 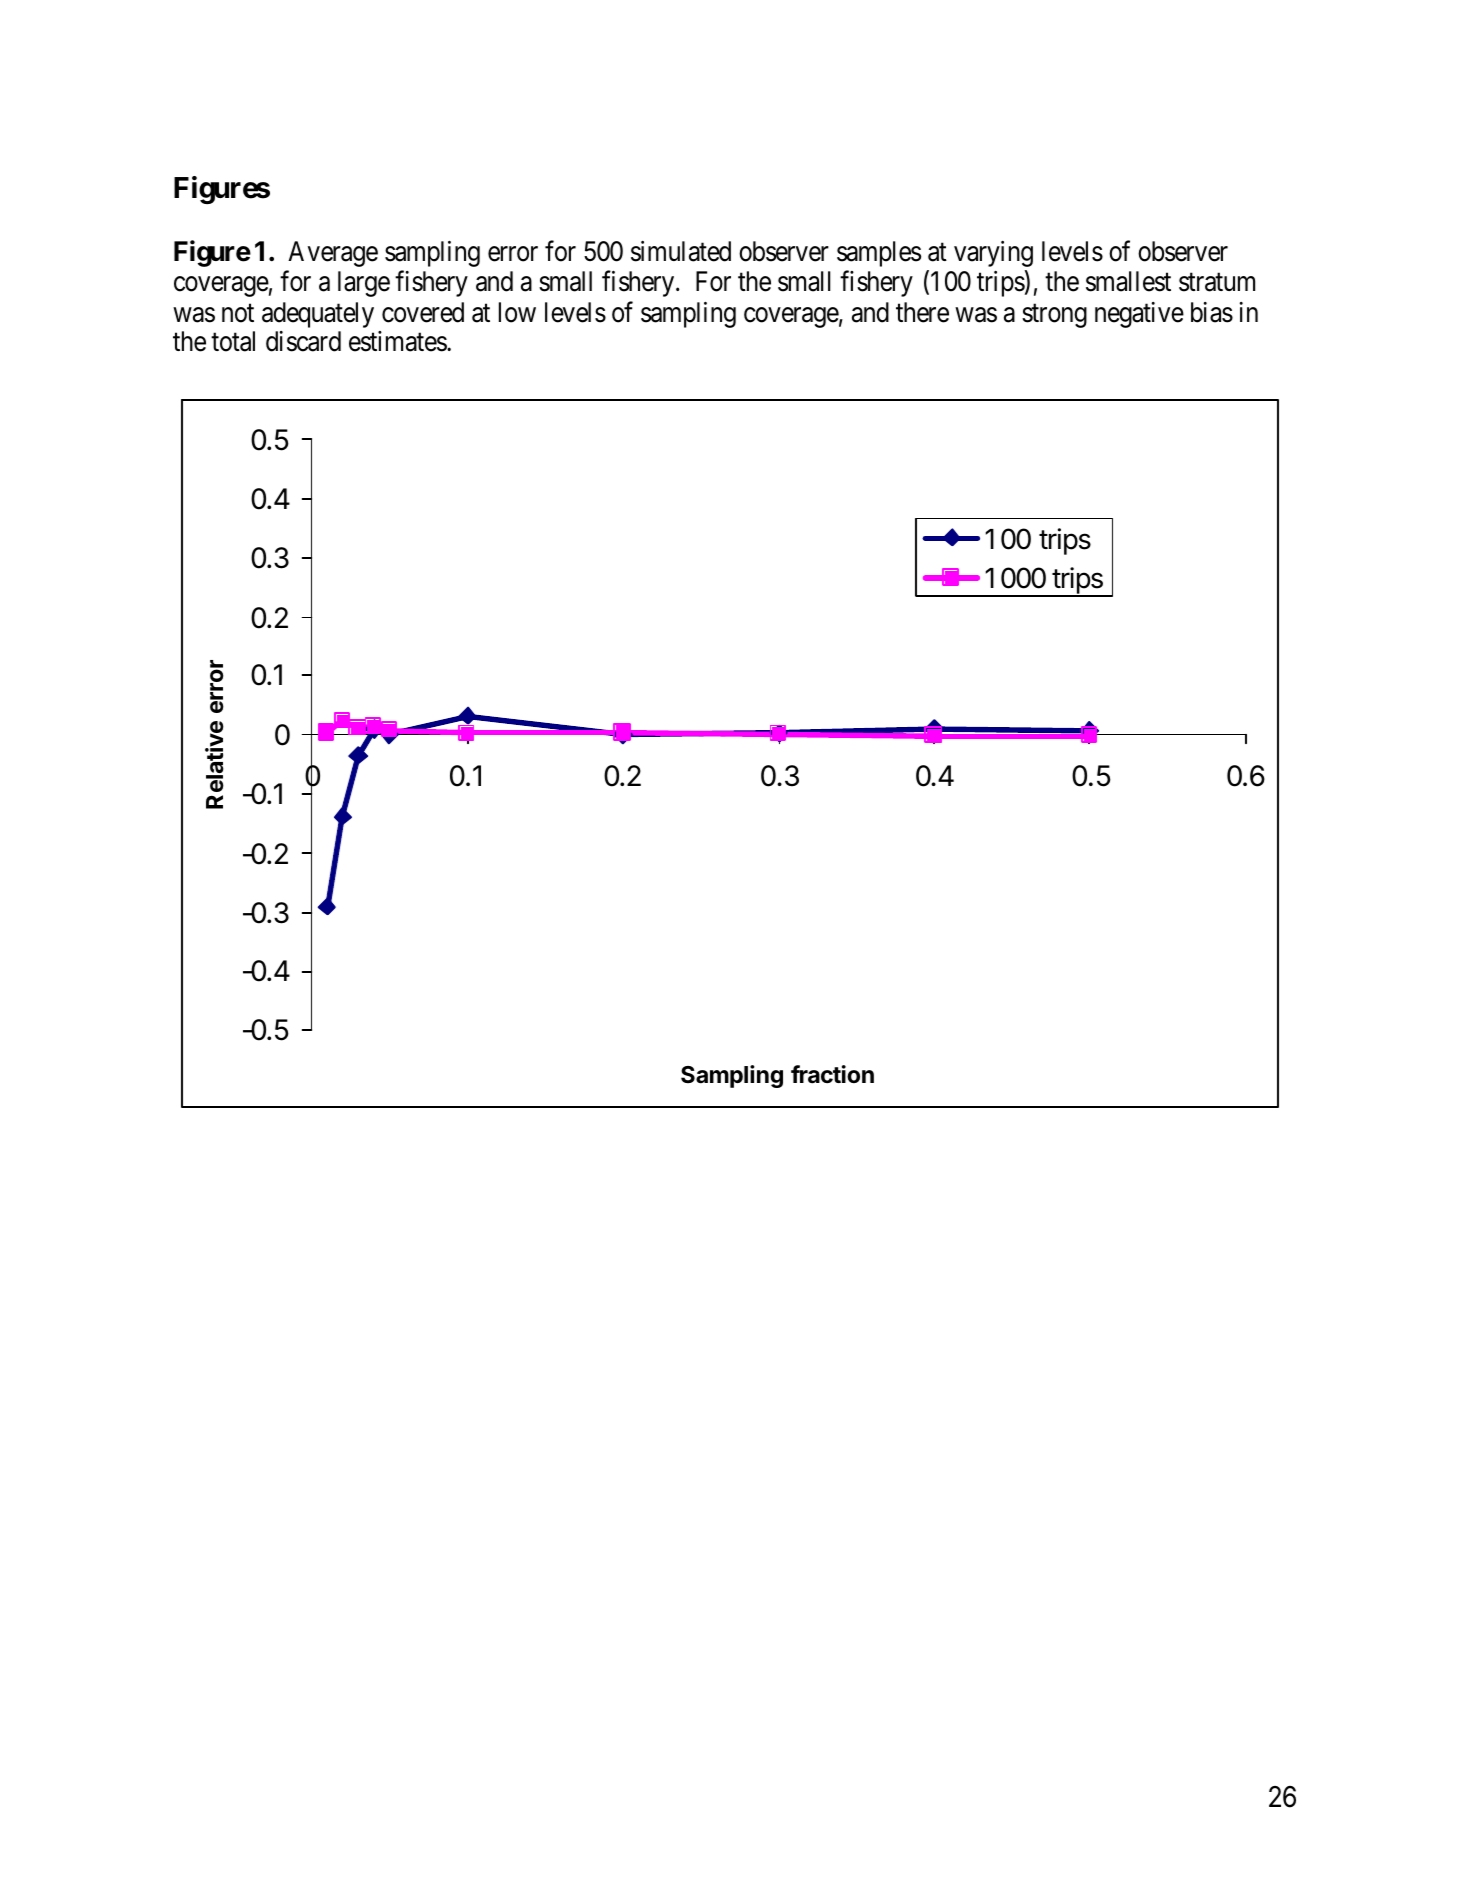 I want to click on strong, so click(x=1054, y=316).
